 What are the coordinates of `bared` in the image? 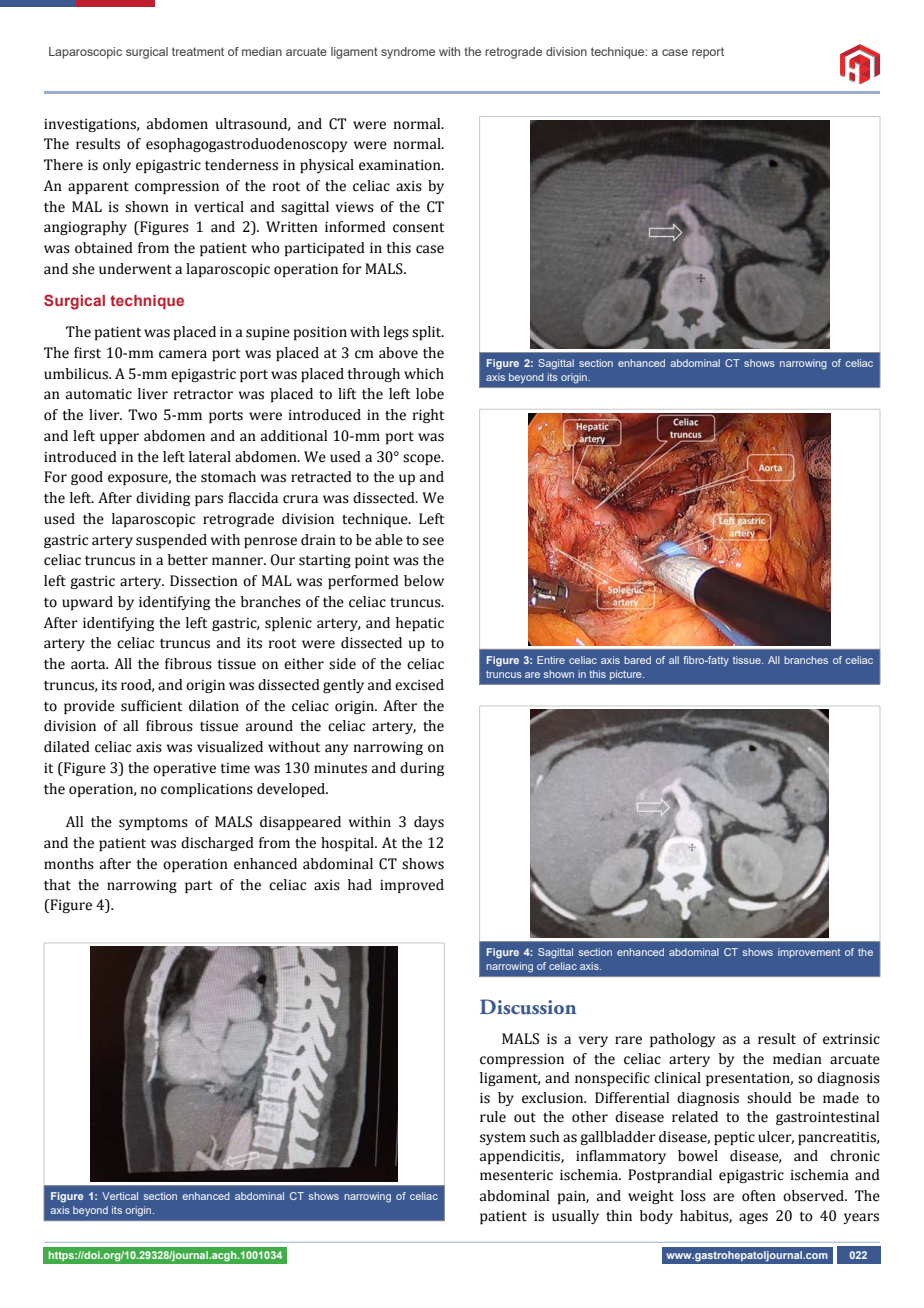 It's located at (637, 660).
